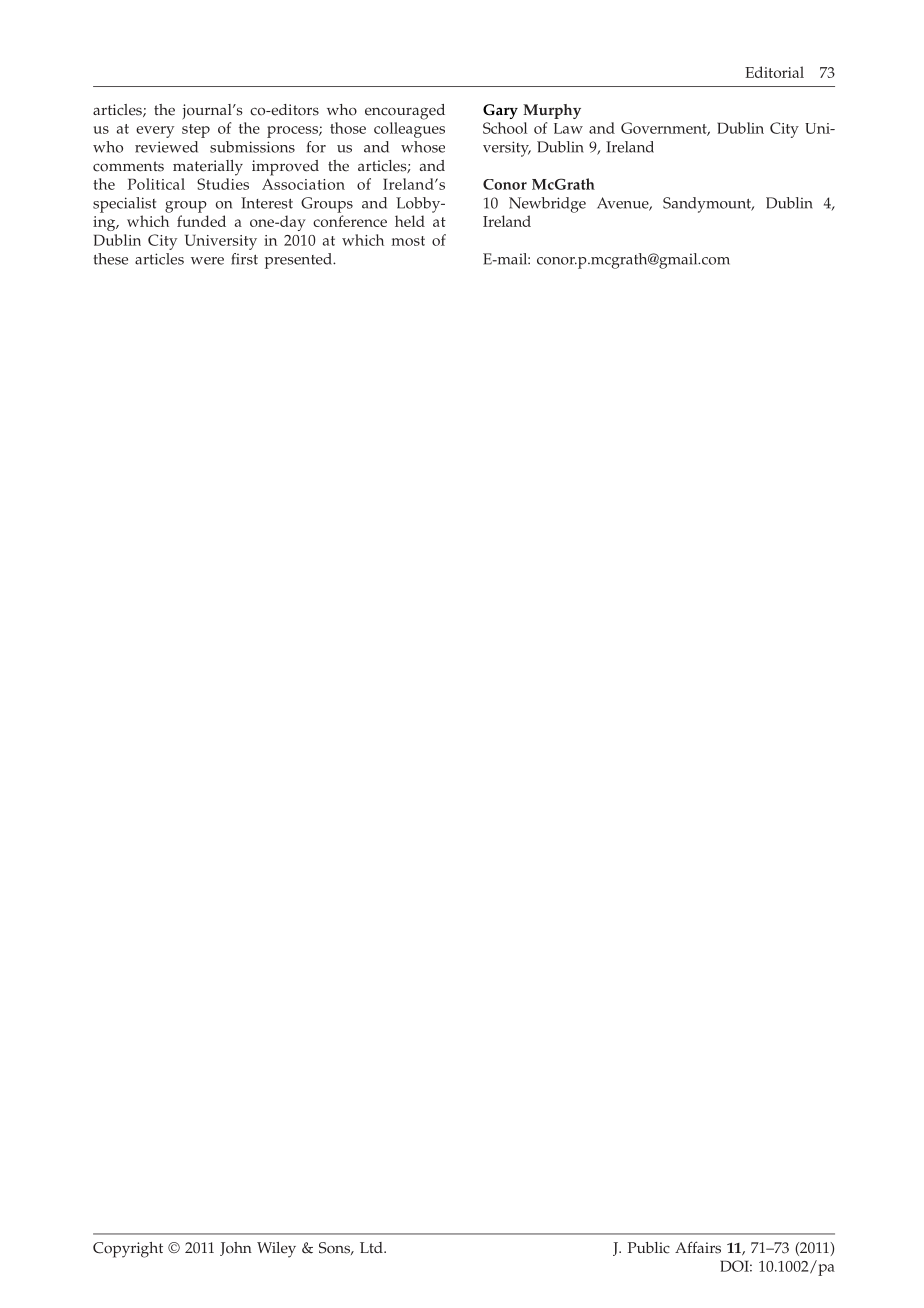  I want to click on most, so click(408, 241).
